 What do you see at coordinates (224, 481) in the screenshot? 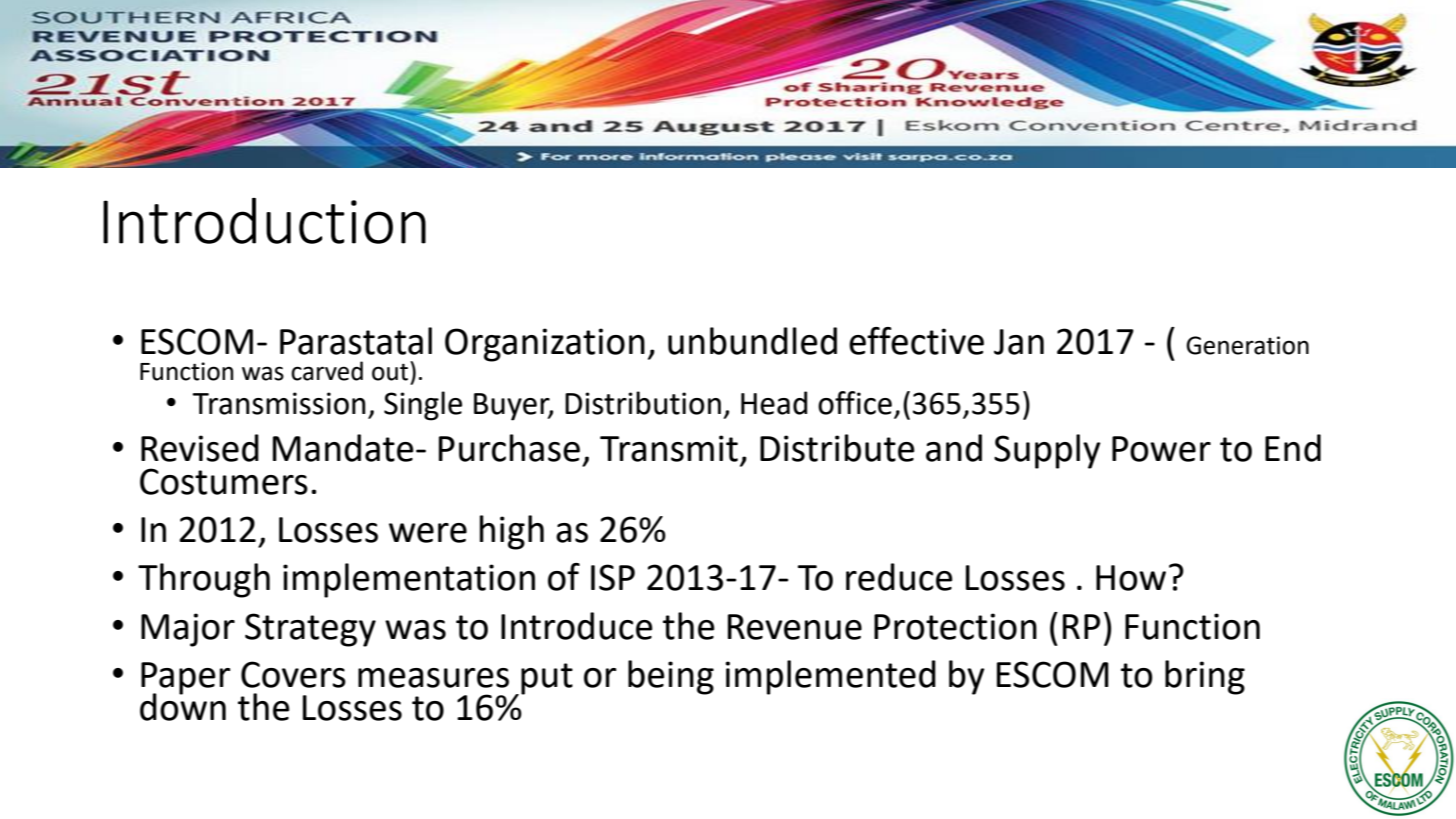
I see `Costumers` at bounding box center [224, 481].
